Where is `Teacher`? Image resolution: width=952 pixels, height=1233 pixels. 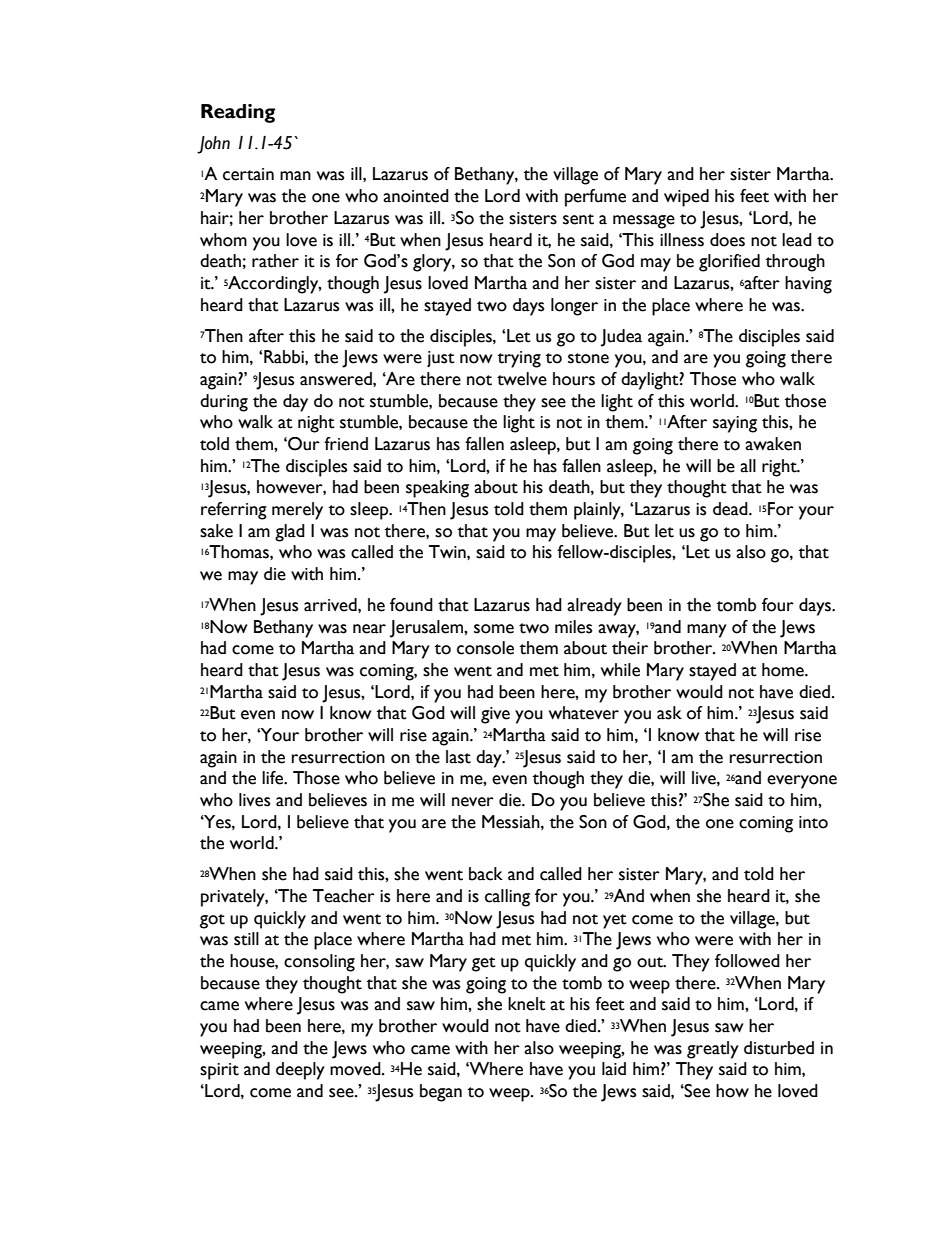 Teacher is located at coordinates (344, 896).
